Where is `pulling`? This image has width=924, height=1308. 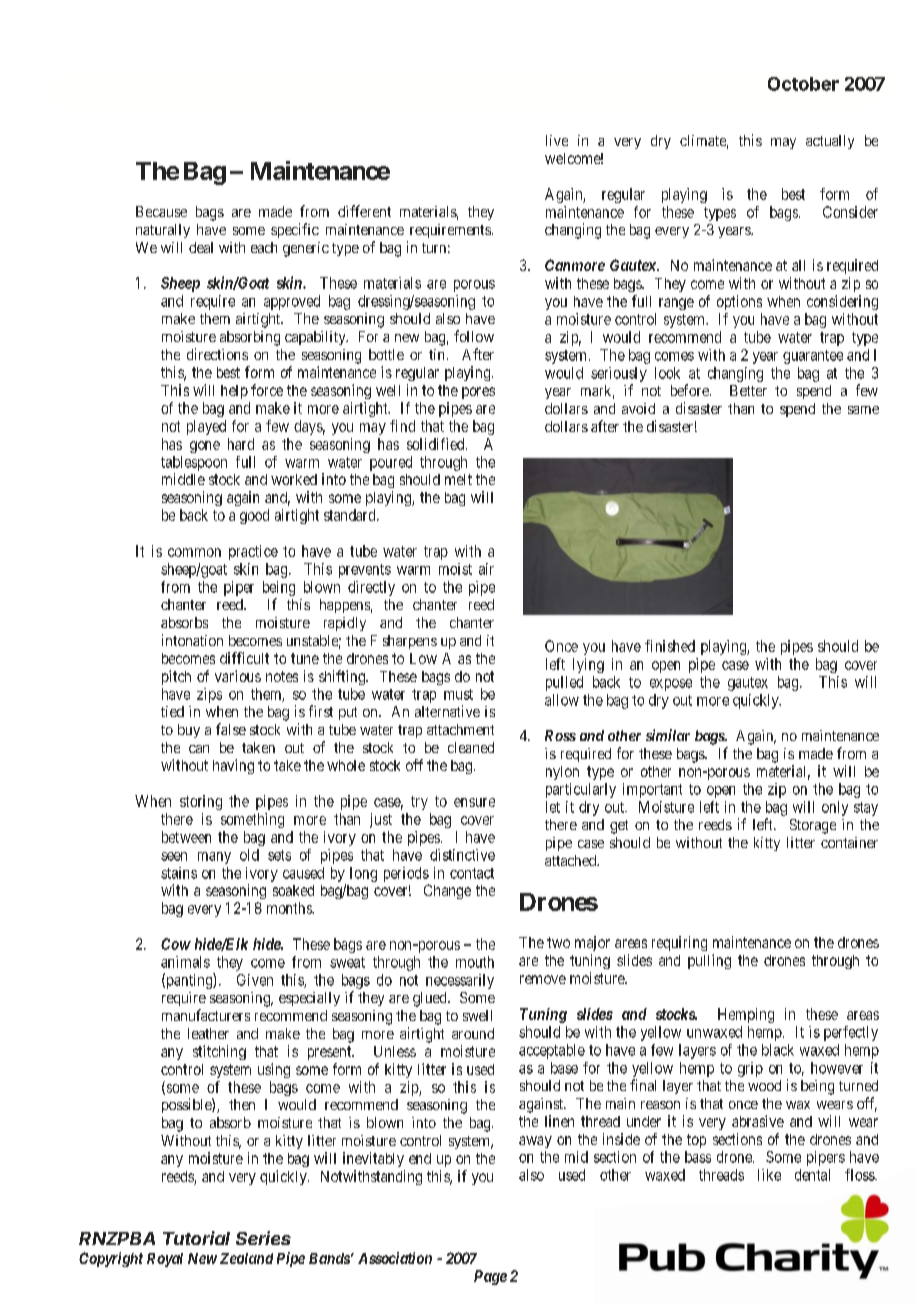 pulling is located at coordinates (709, 961).
